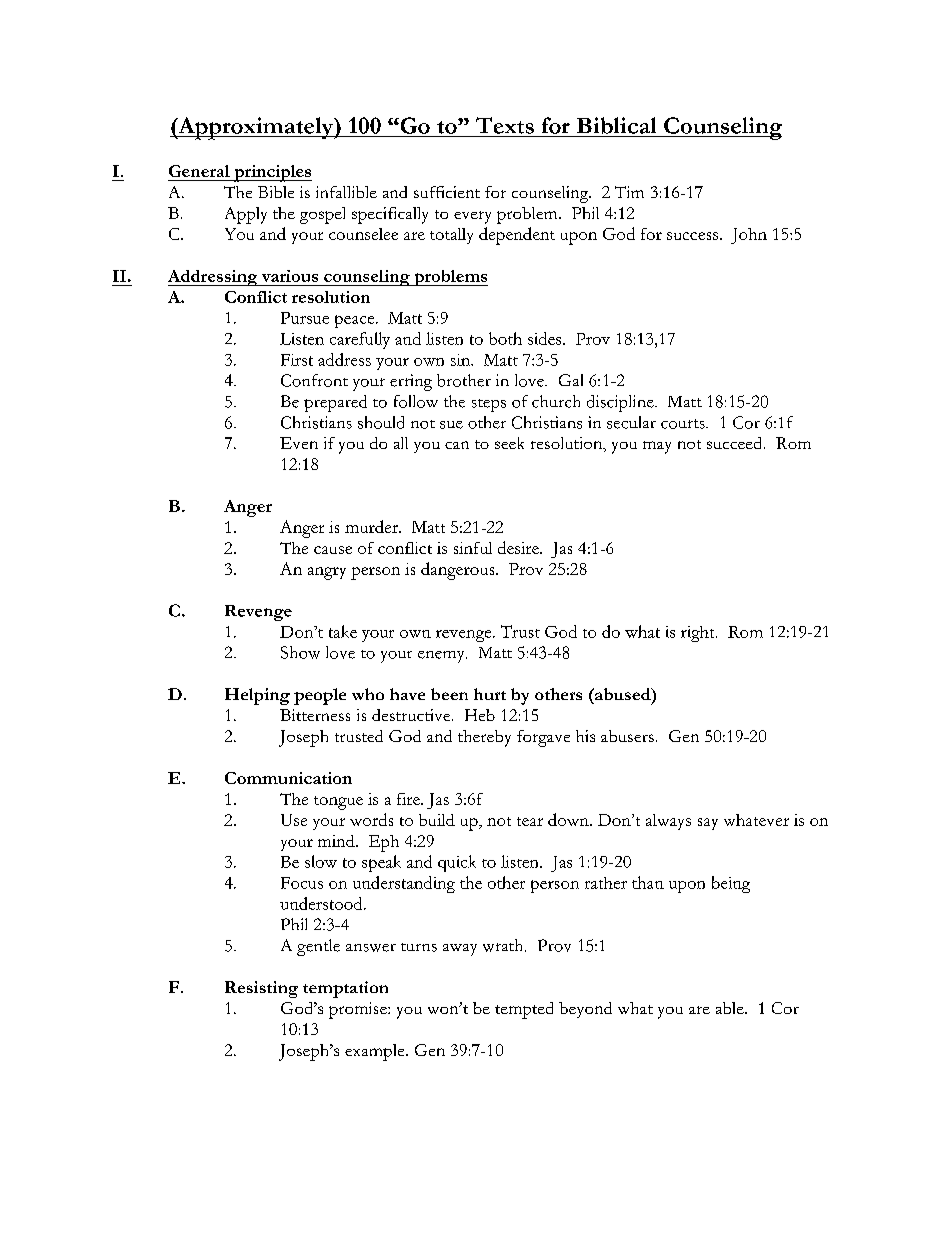  What do you see at coordinates (490, 694) in the screenshot?
I see `hurt` at bounding box center [490, 694].
